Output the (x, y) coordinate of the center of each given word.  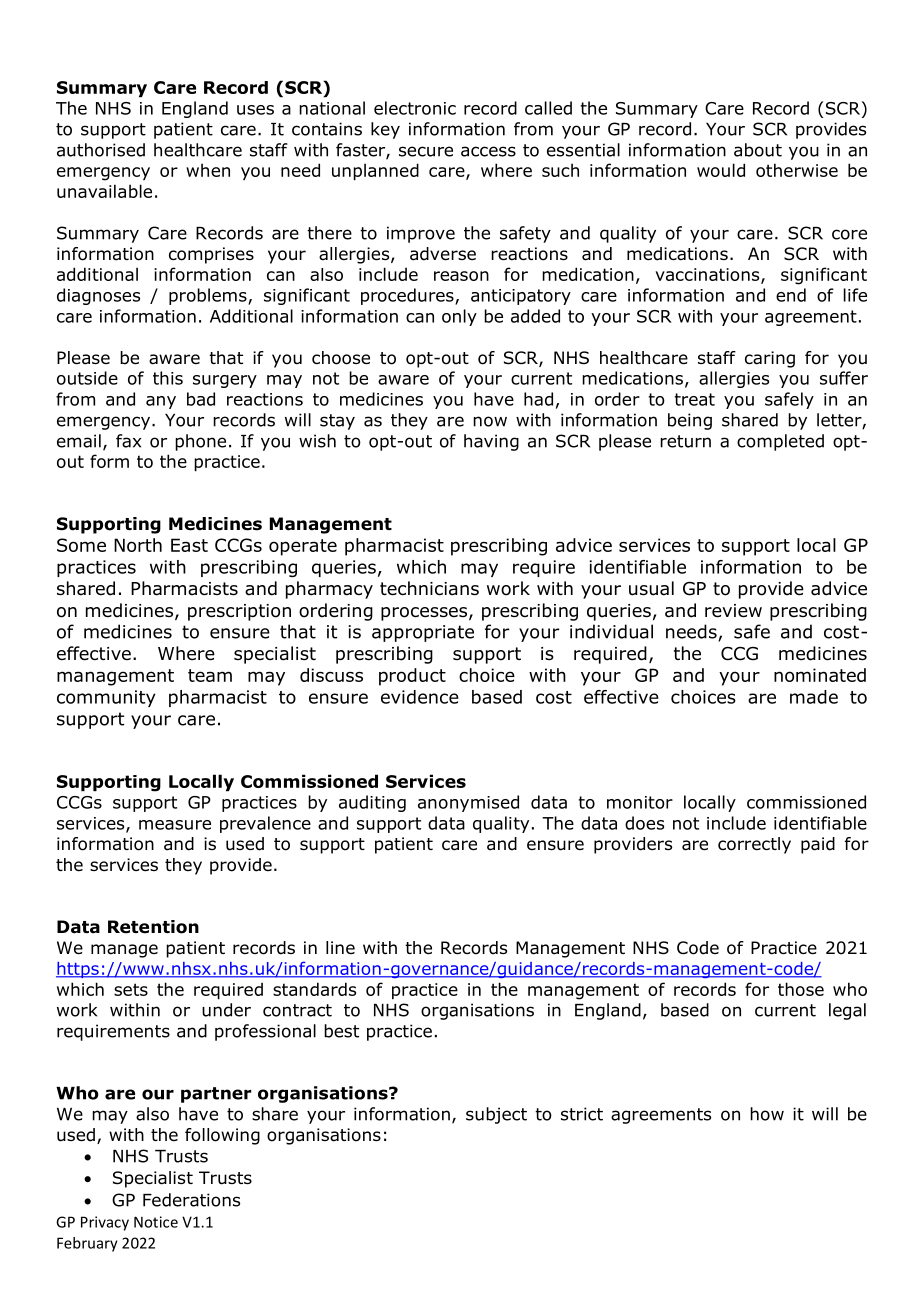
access (488, 151)
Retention (153, 927)
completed (780, 442)
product (412, 677)
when (208, 170)
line (340, 947)
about (758, 150)
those (801, 989)
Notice (156, 1222)
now (490, 421)
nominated (820, 675)
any (161, 402)
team (210, 675)
